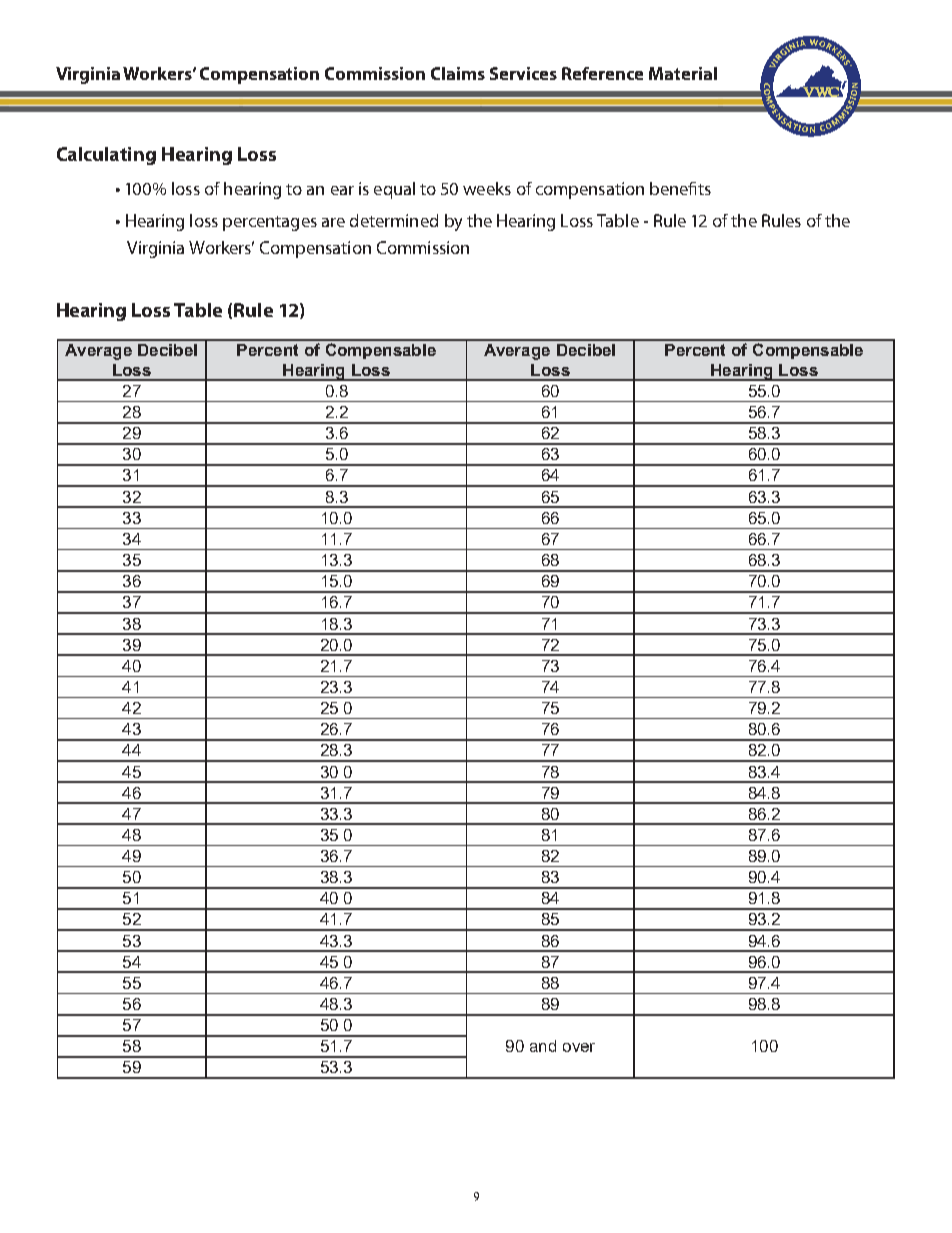 This screenshot has height=1233, width=952. What do you see at coordinates (579, 1047) in the screenshot?
I see `over` at bounding box center [579, 1047].
